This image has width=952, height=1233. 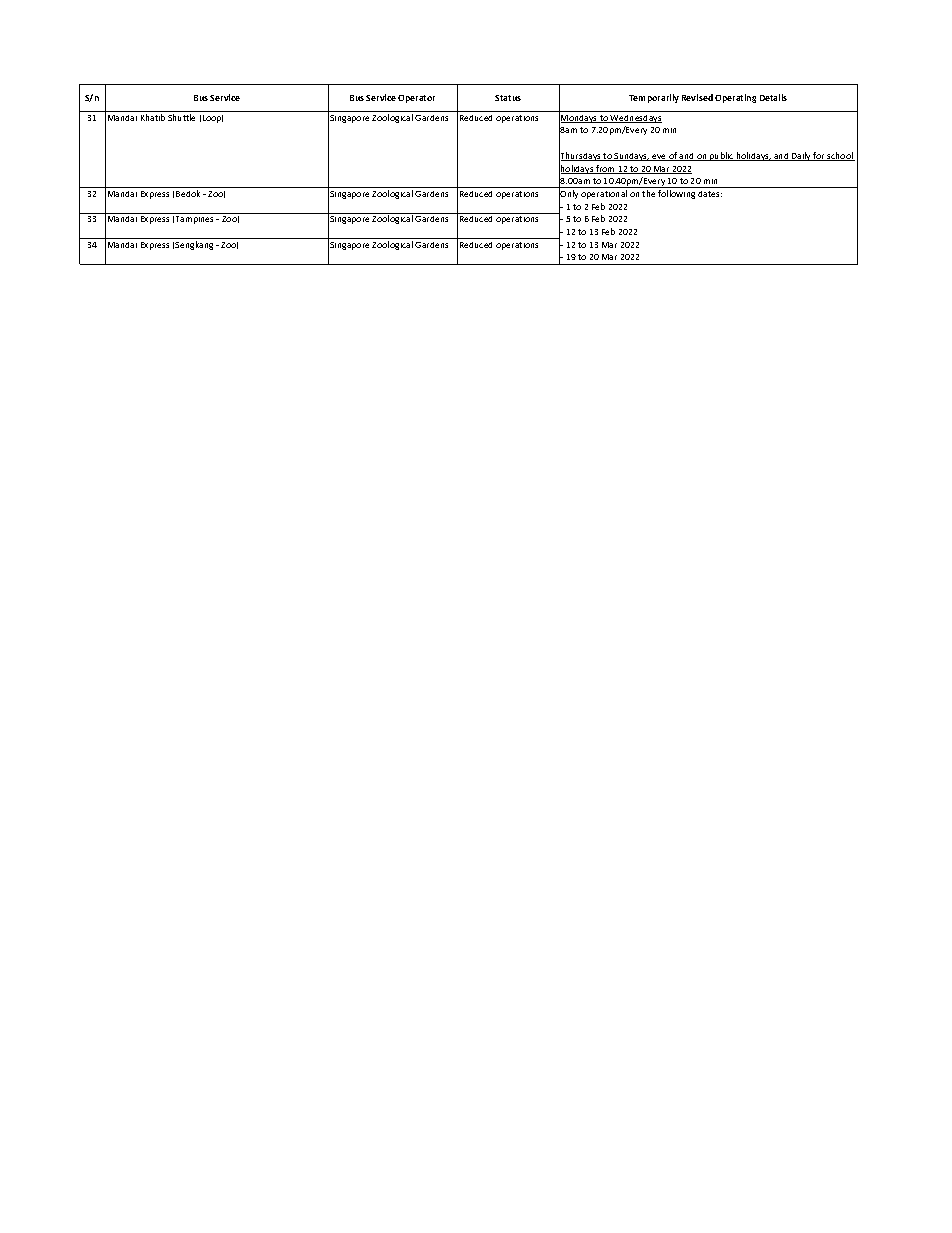 I want to click on Sundays, so click(x=631, y=157).
